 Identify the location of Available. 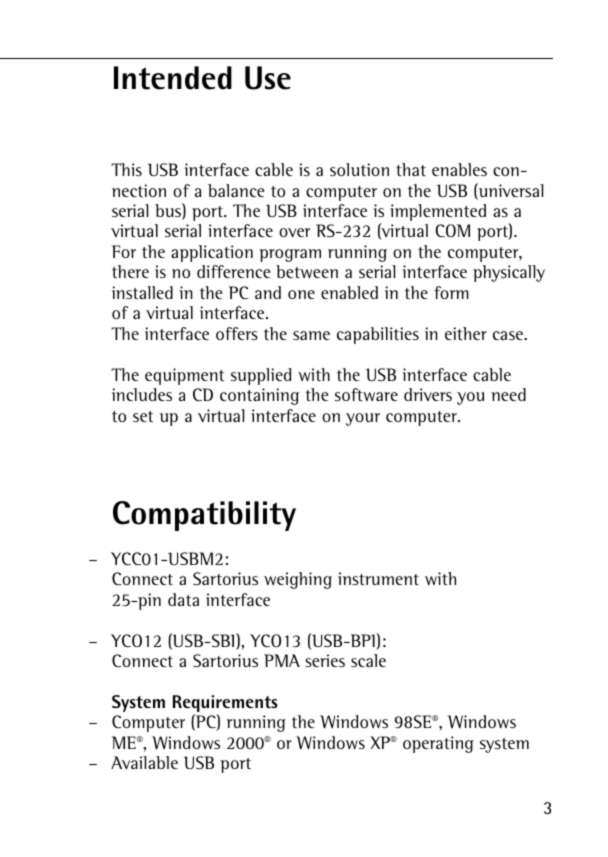
(144, 762).
